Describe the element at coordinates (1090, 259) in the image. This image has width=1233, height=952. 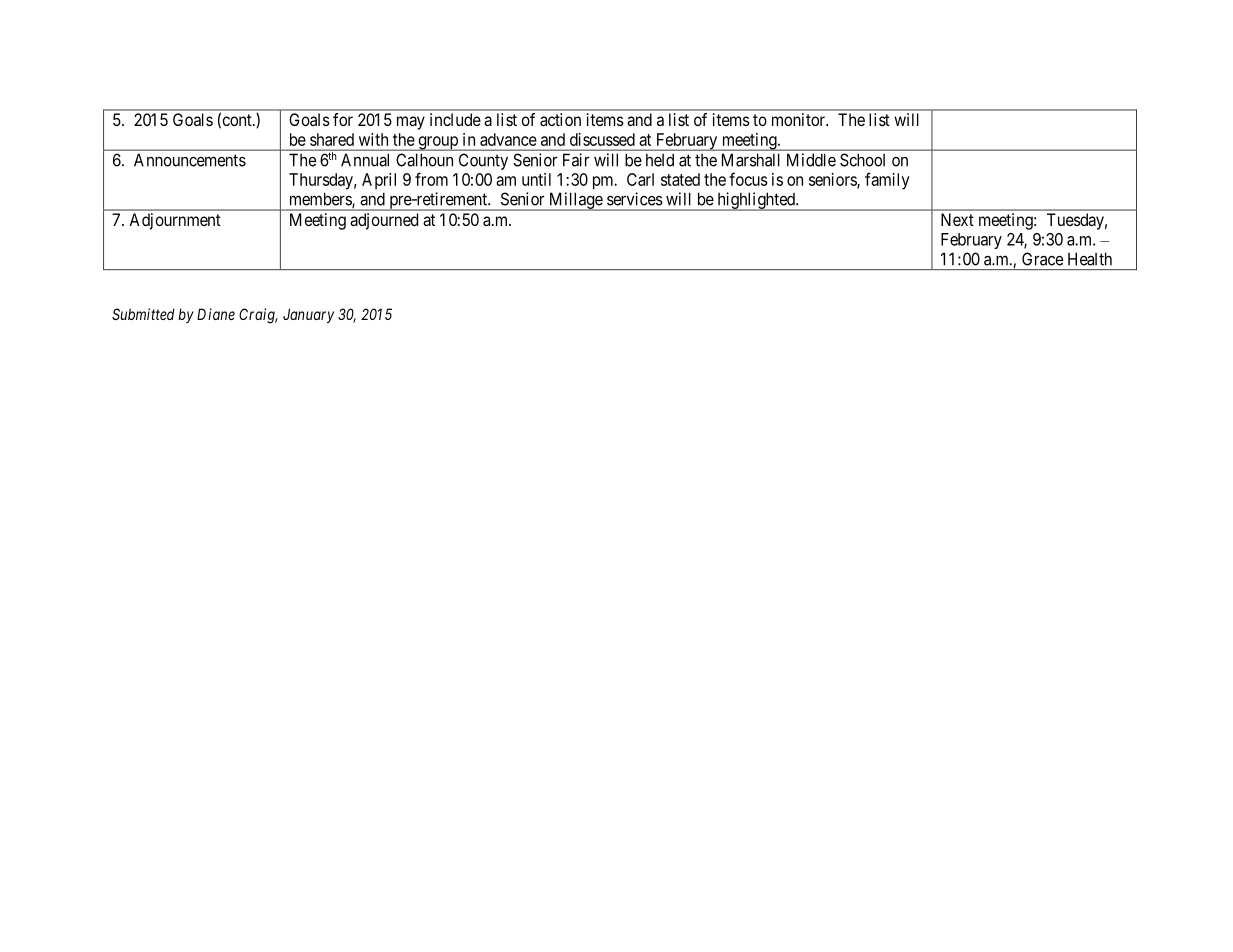
I see `Health` at that location.
